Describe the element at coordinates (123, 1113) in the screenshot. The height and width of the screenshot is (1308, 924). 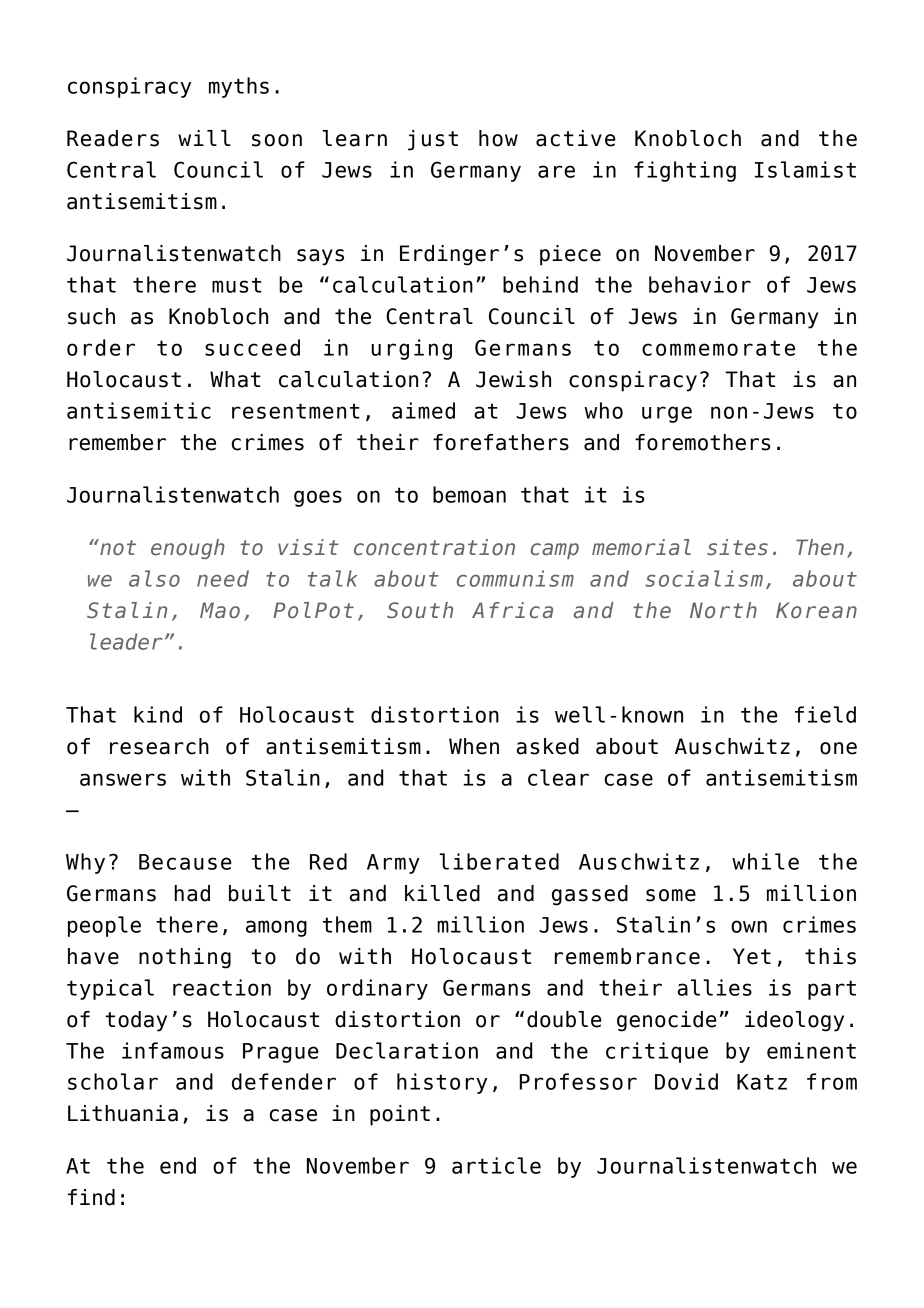
I see `Lithuania` at that location.
